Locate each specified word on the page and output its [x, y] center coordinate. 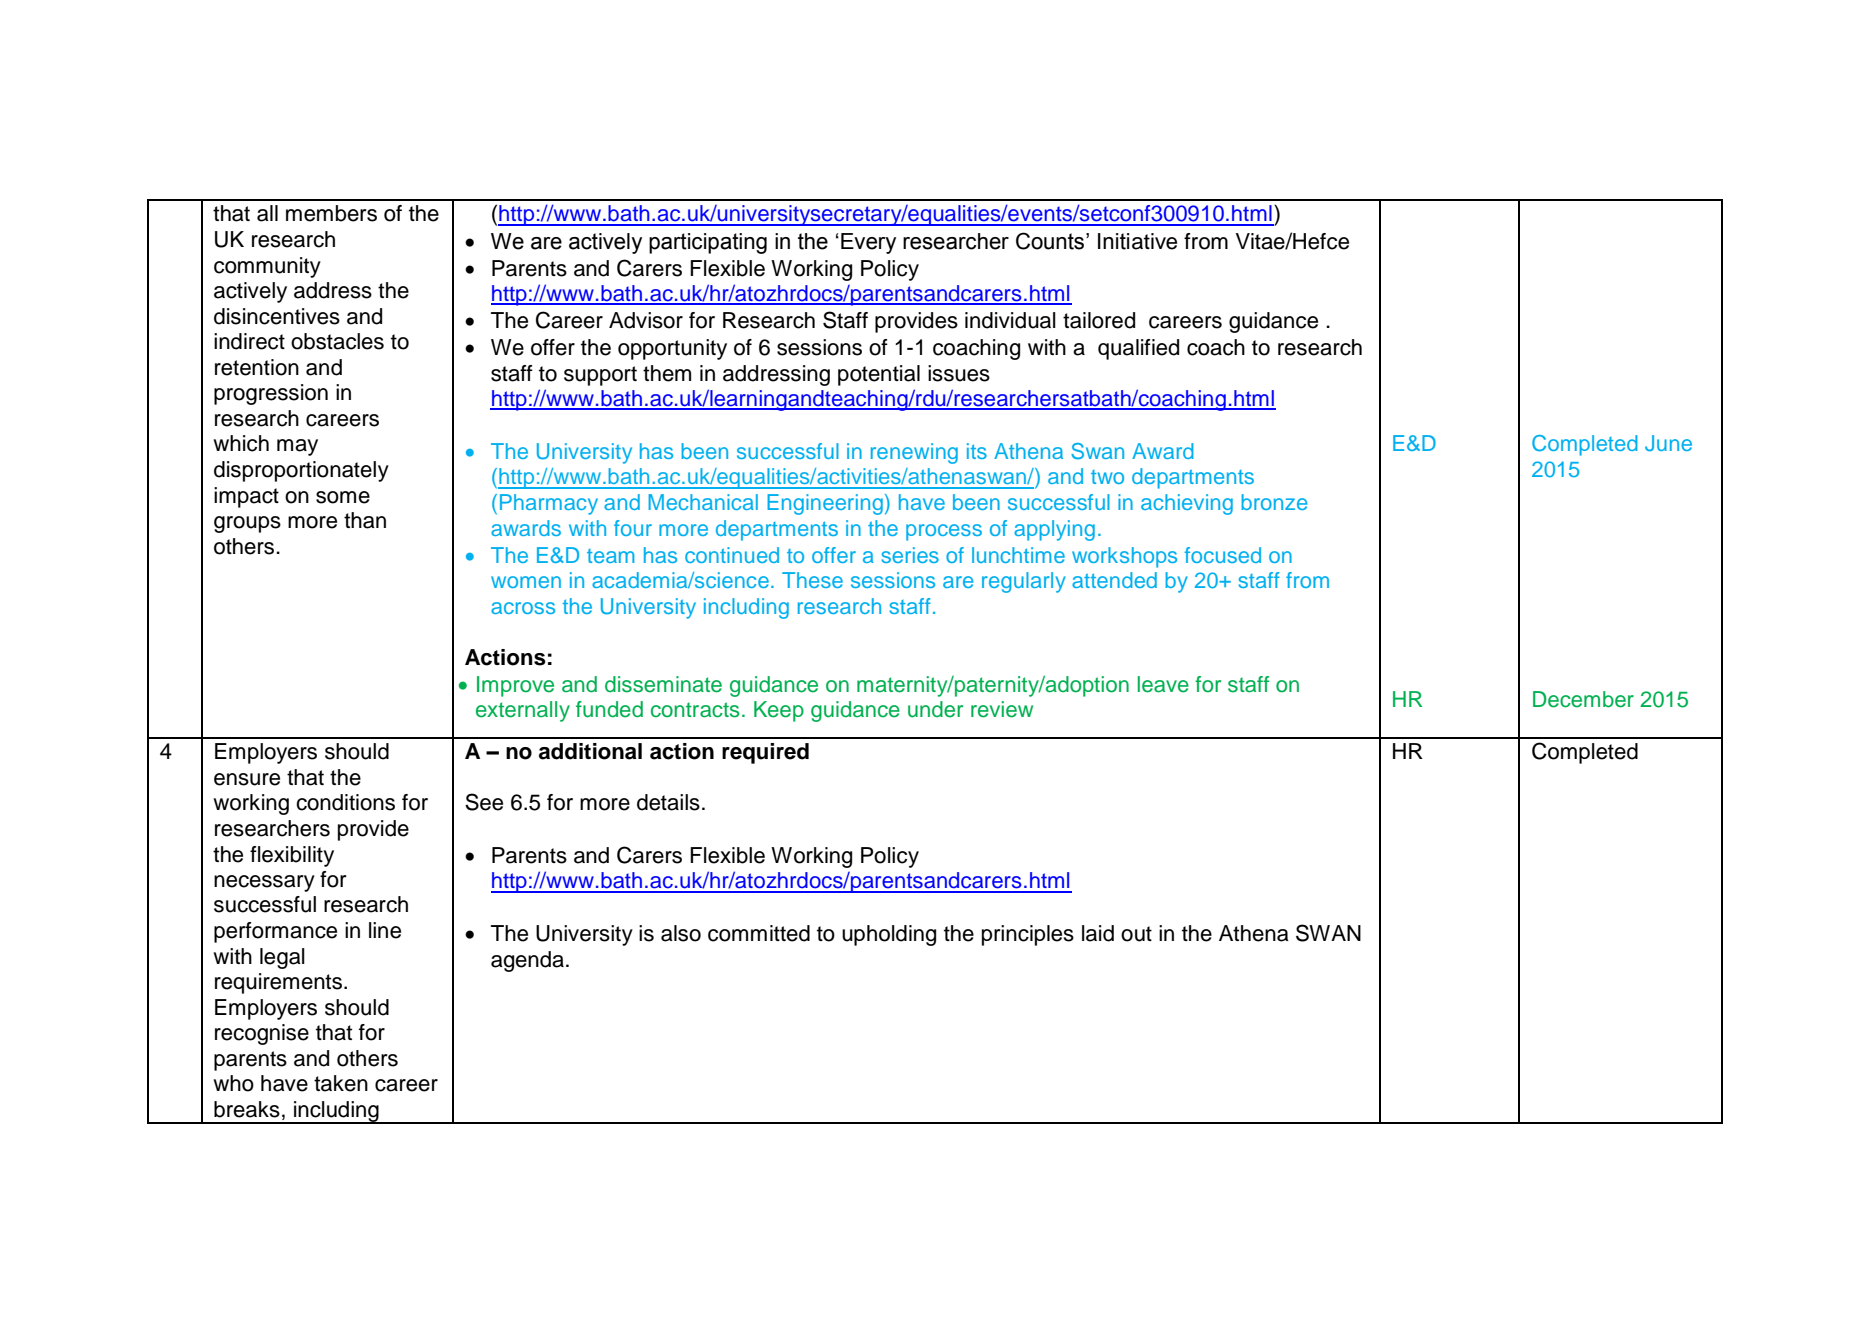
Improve [515, 686]
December [1583, 699]
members [331, 213]
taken [341, 1083]
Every [868, 243]
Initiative [1137, 241]
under [935, 709]
